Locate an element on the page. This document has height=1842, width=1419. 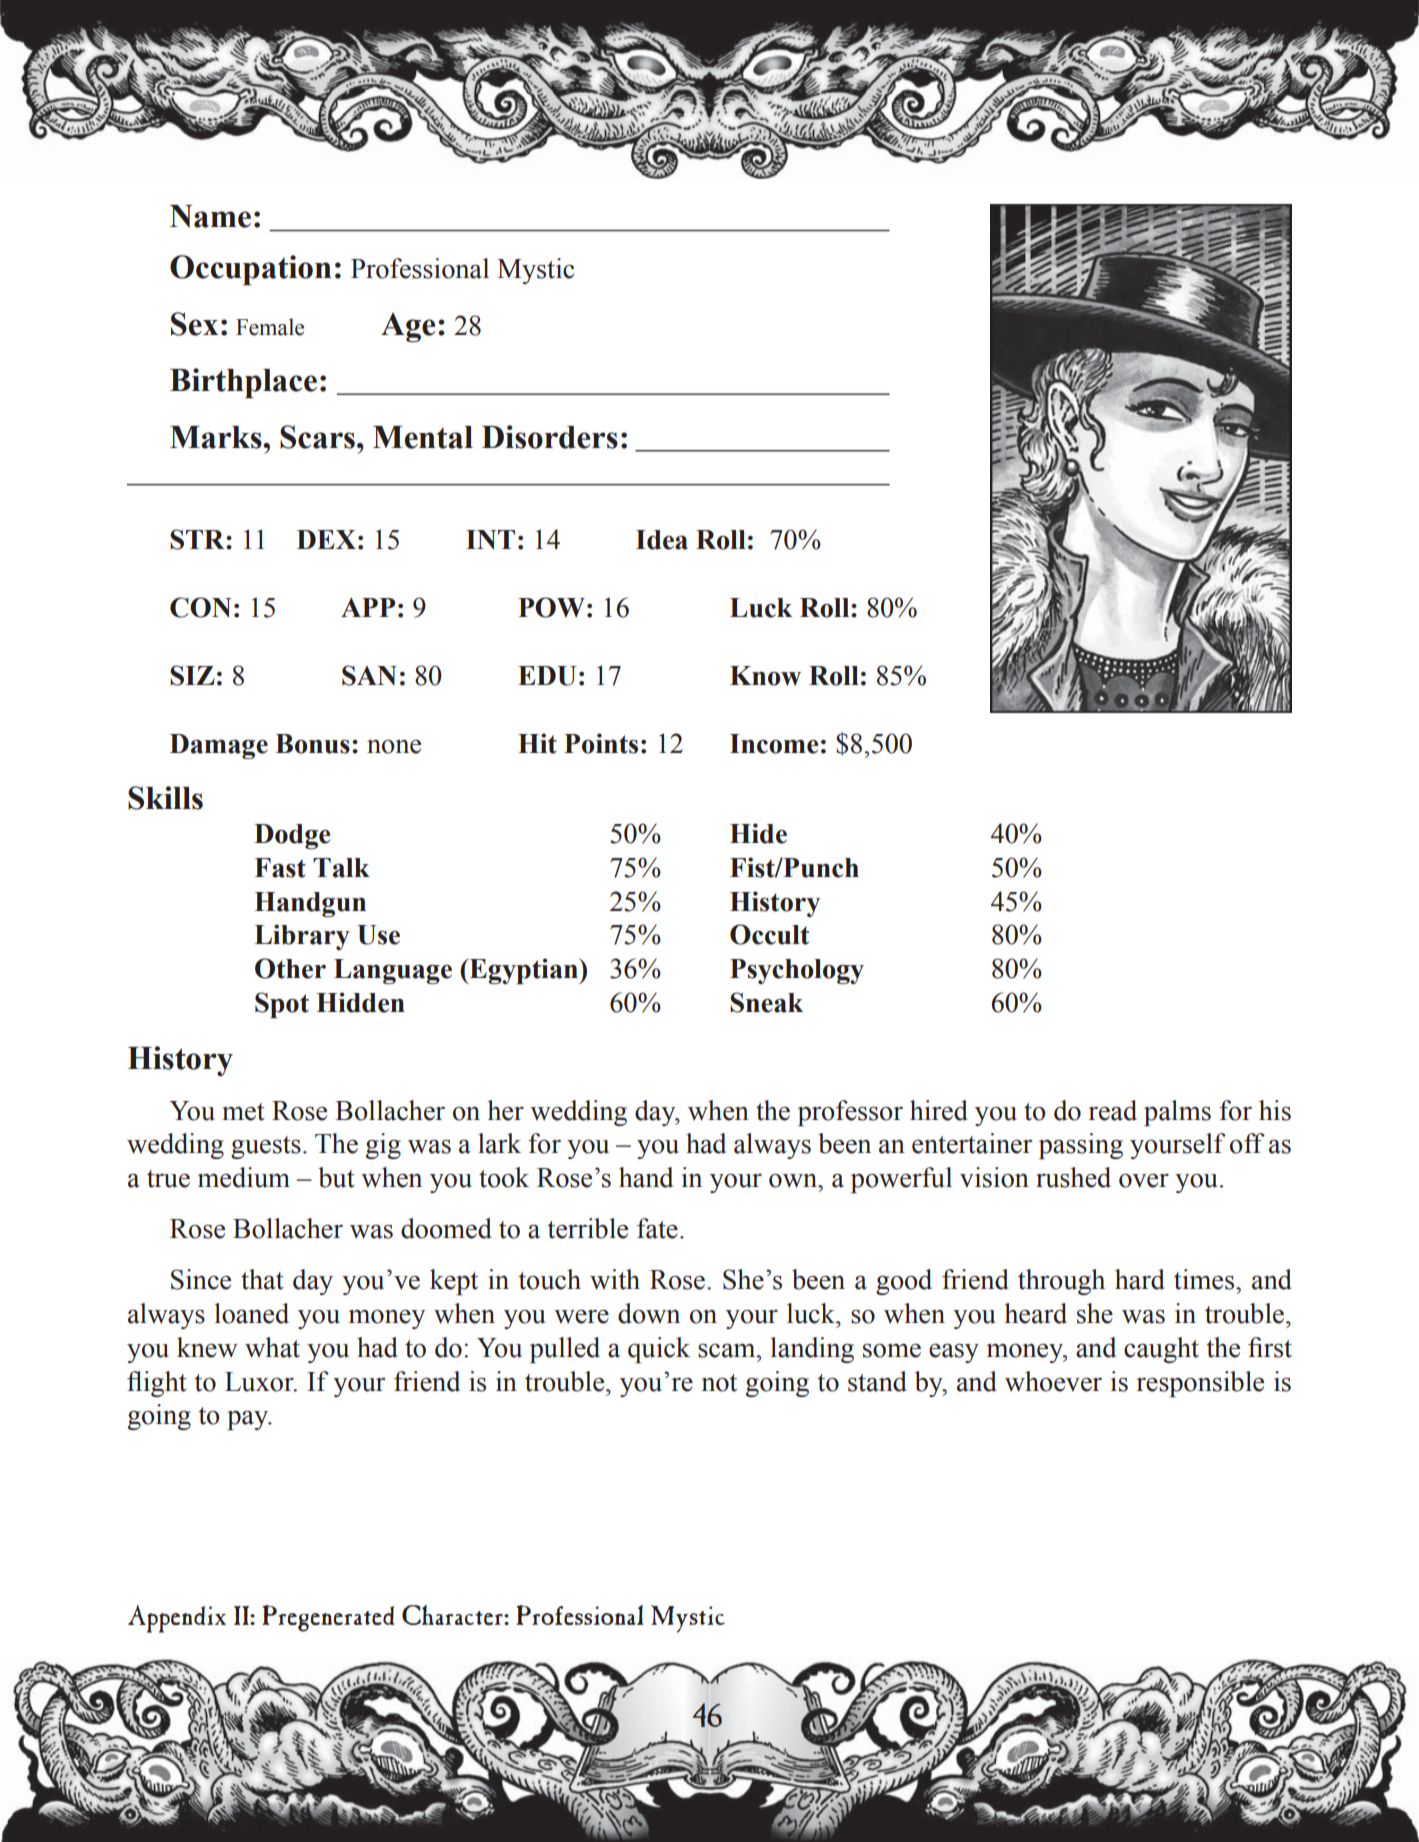
down is located at coordinates (649, 1313).
